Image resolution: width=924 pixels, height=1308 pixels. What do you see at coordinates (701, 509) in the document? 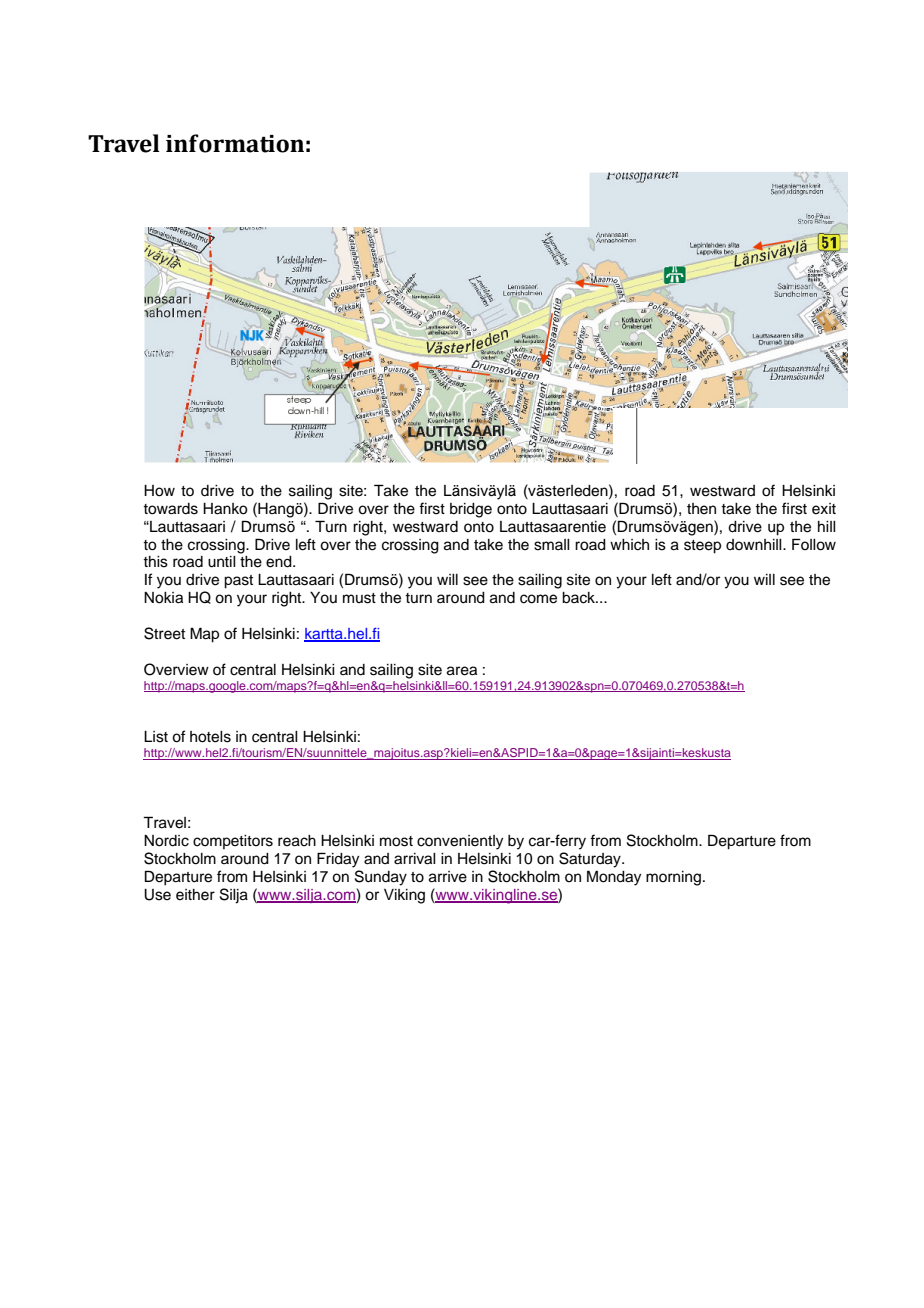
I see `then` at bounding box center [701, 509].
